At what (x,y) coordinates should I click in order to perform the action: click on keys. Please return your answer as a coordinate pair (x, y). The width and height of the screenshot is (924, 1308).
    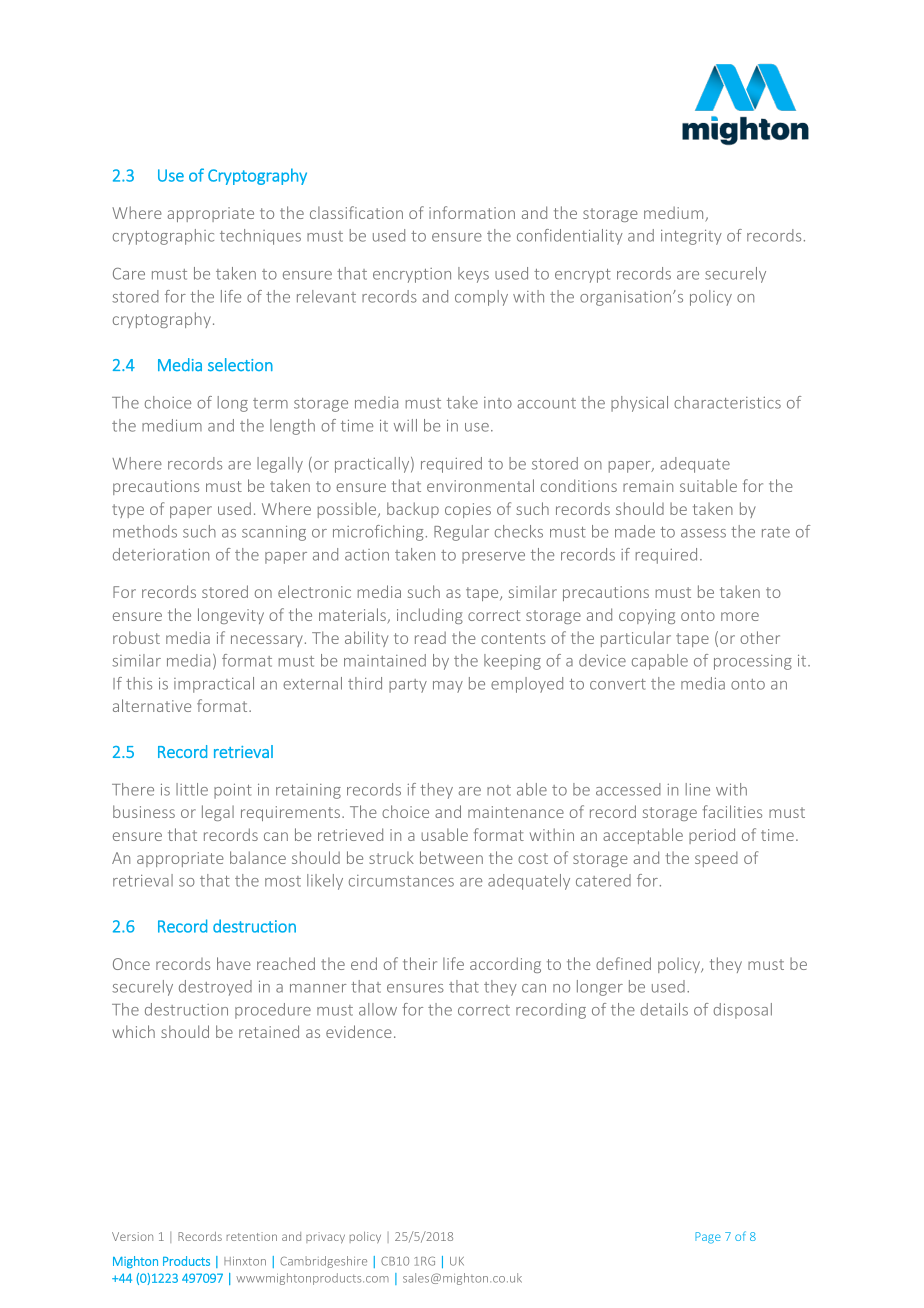
    Looking at the image, I should click on (473, 275).
